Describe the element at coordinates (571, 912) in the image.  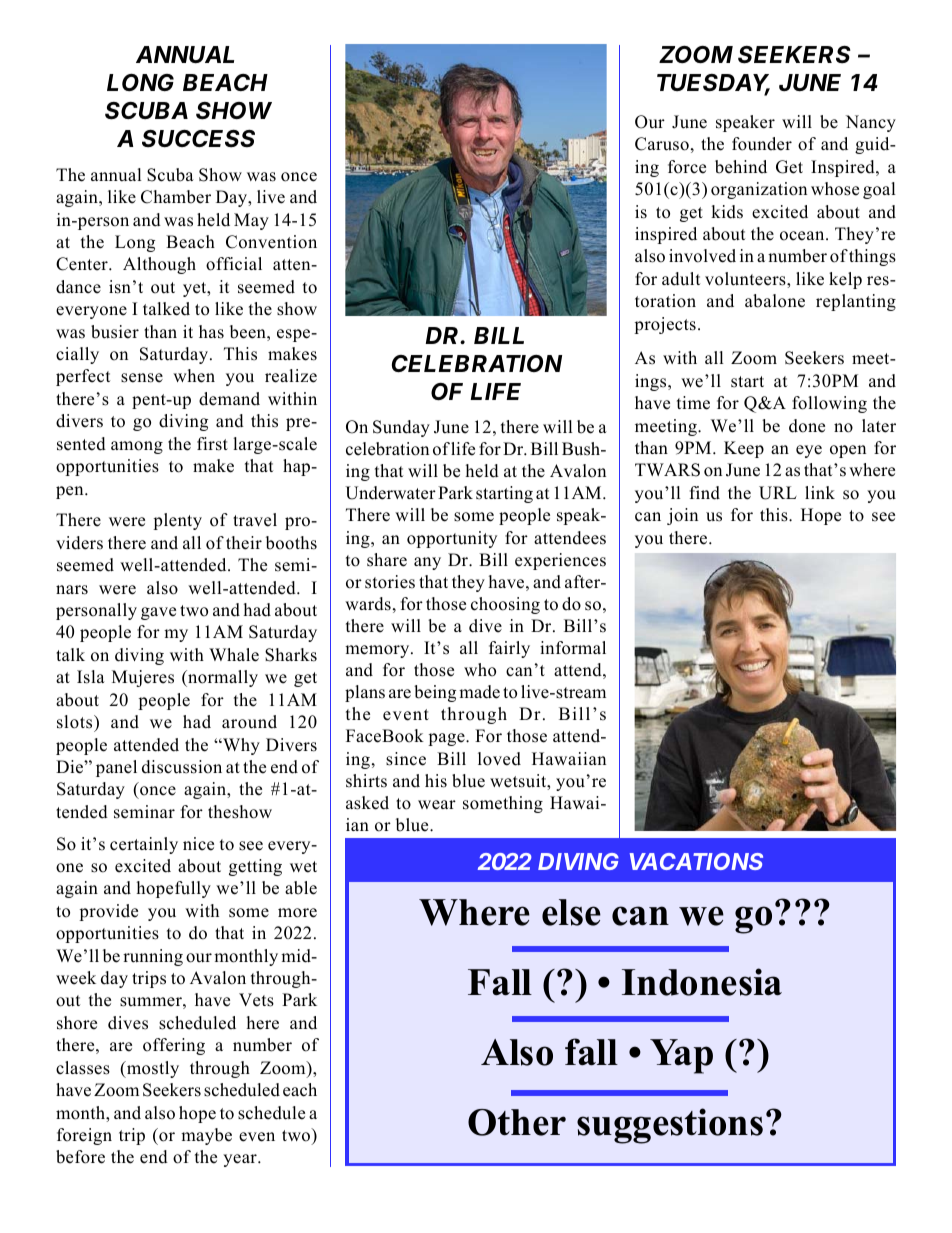
I see `else` at that location.
